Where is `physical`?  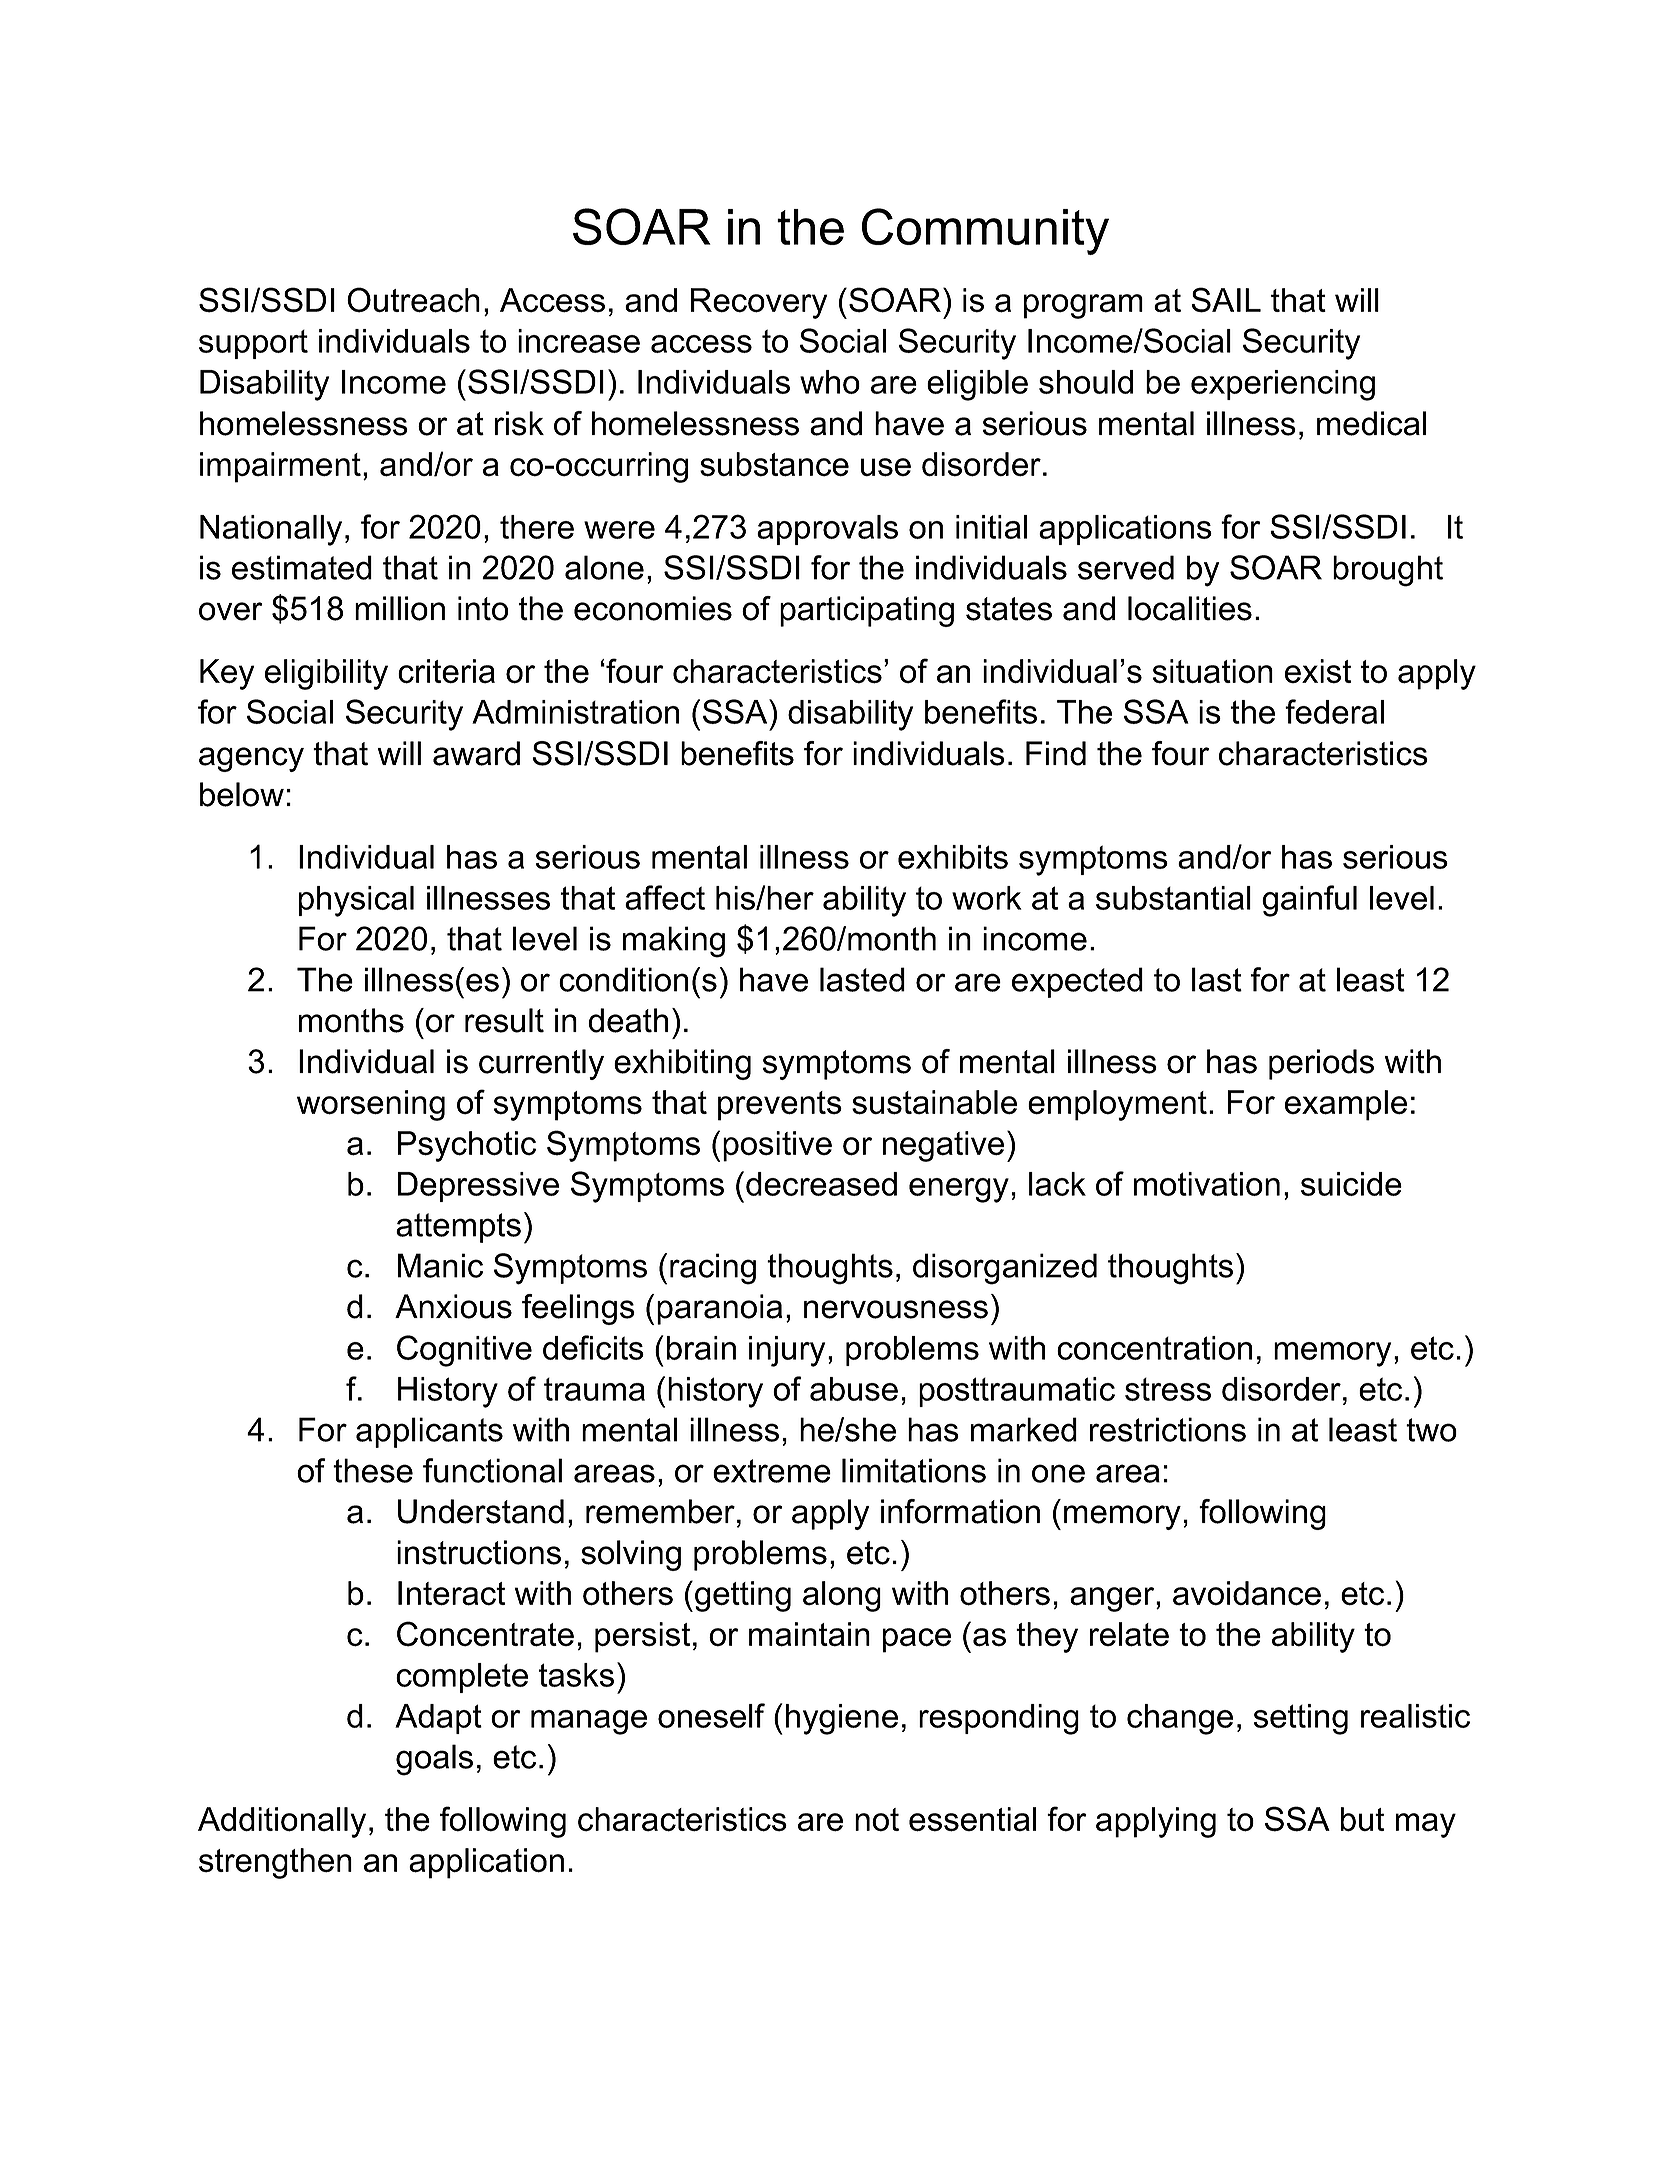 physical is located at coordinates (356, 901).
